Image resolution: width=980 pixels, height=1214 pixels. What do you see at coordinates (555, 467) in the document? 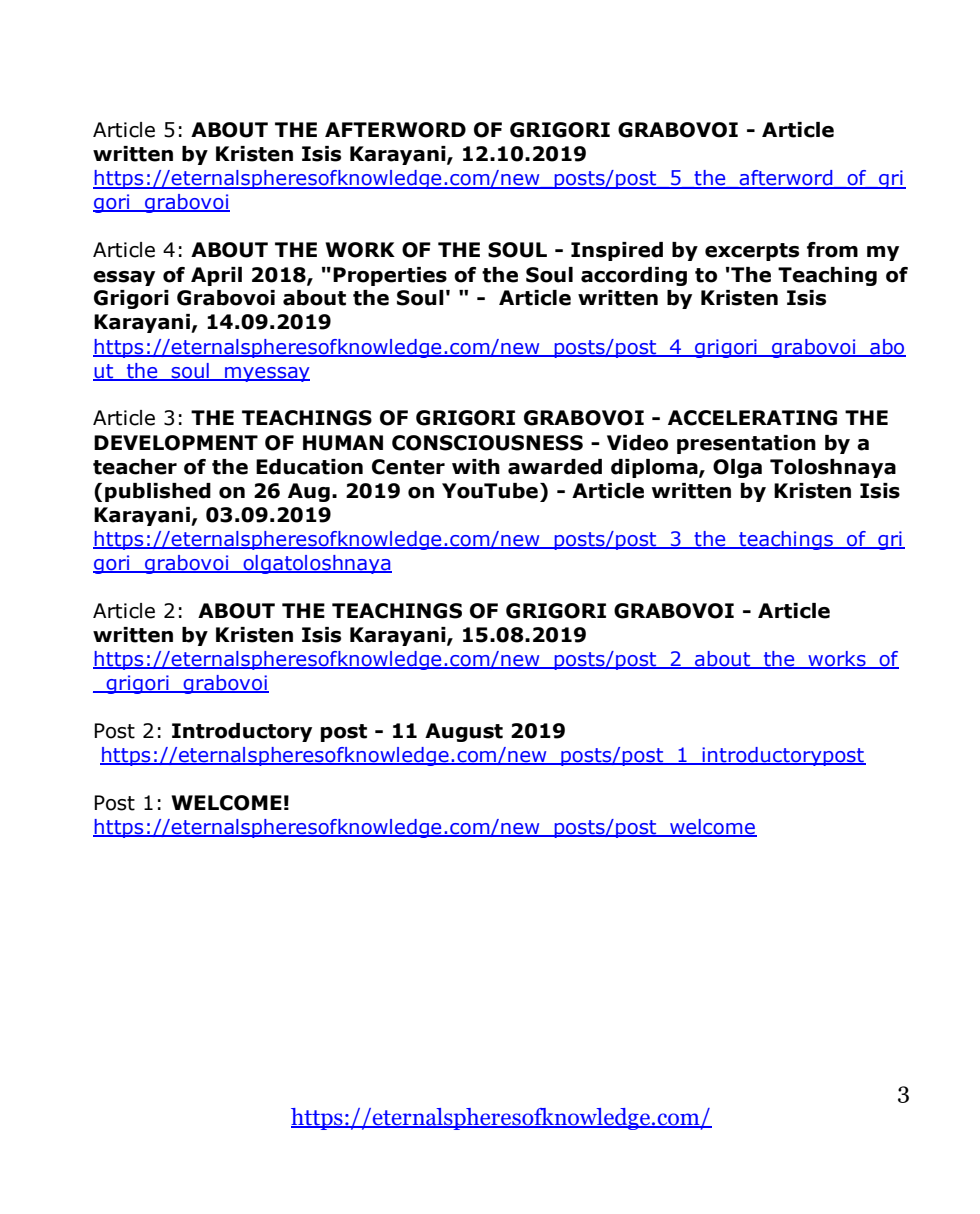
I see `awarded` at bounding box center [555, 467].
